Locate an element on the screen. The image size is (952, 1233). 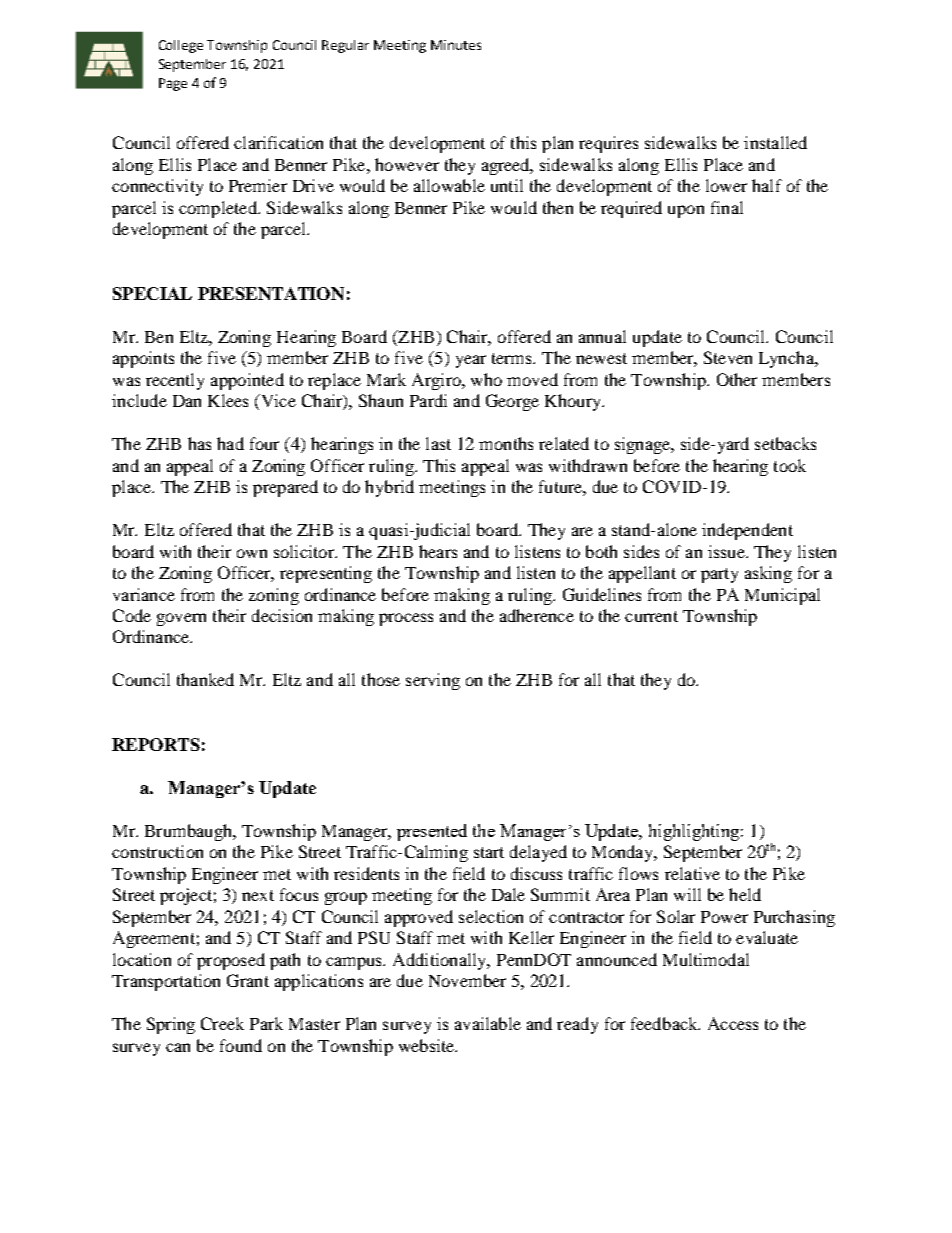
variance is located at coordinates (144, 594).
